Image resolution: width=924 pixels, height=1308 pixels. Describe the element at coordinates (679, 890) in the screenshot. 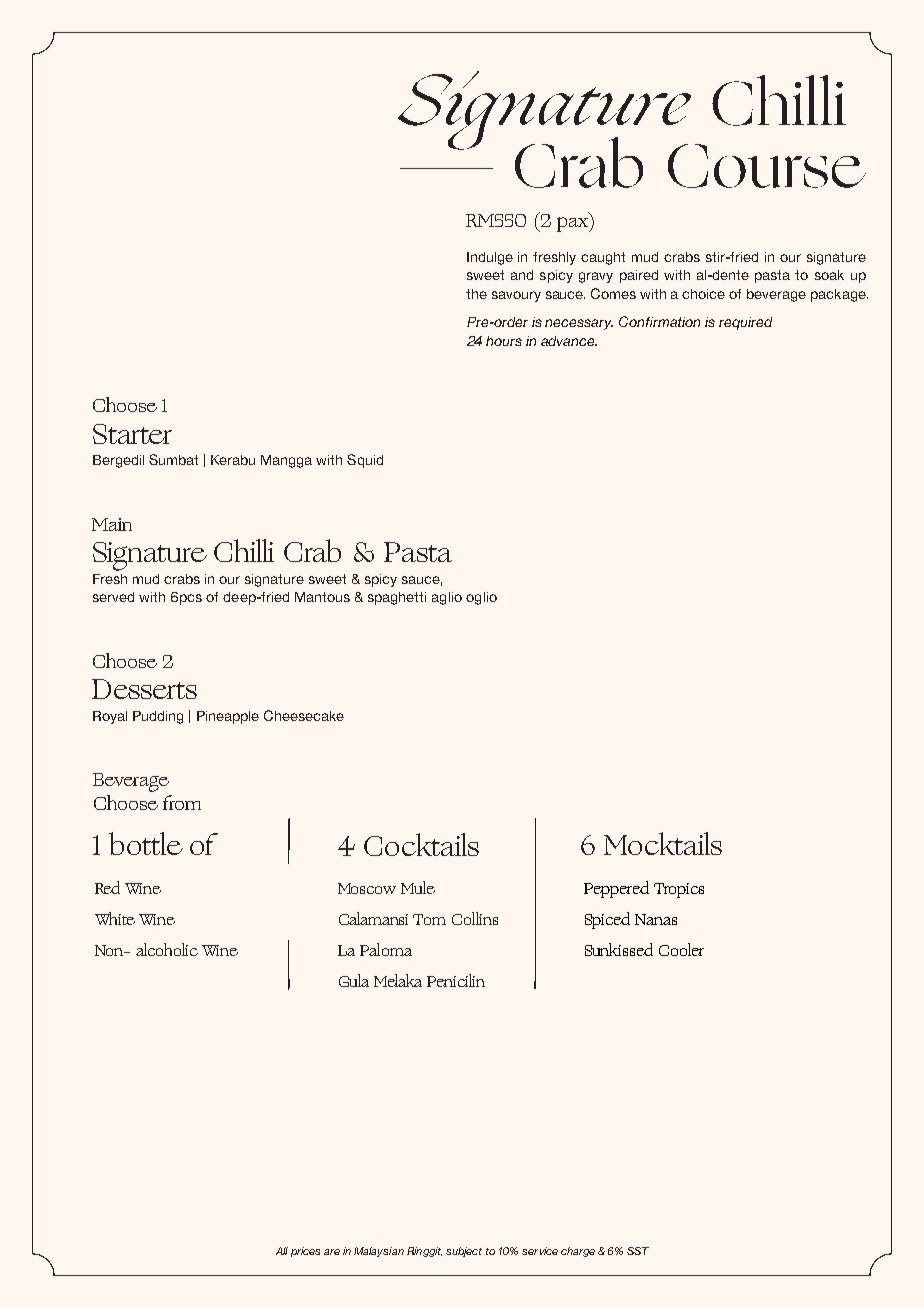

I see `Tropics` at that location.
